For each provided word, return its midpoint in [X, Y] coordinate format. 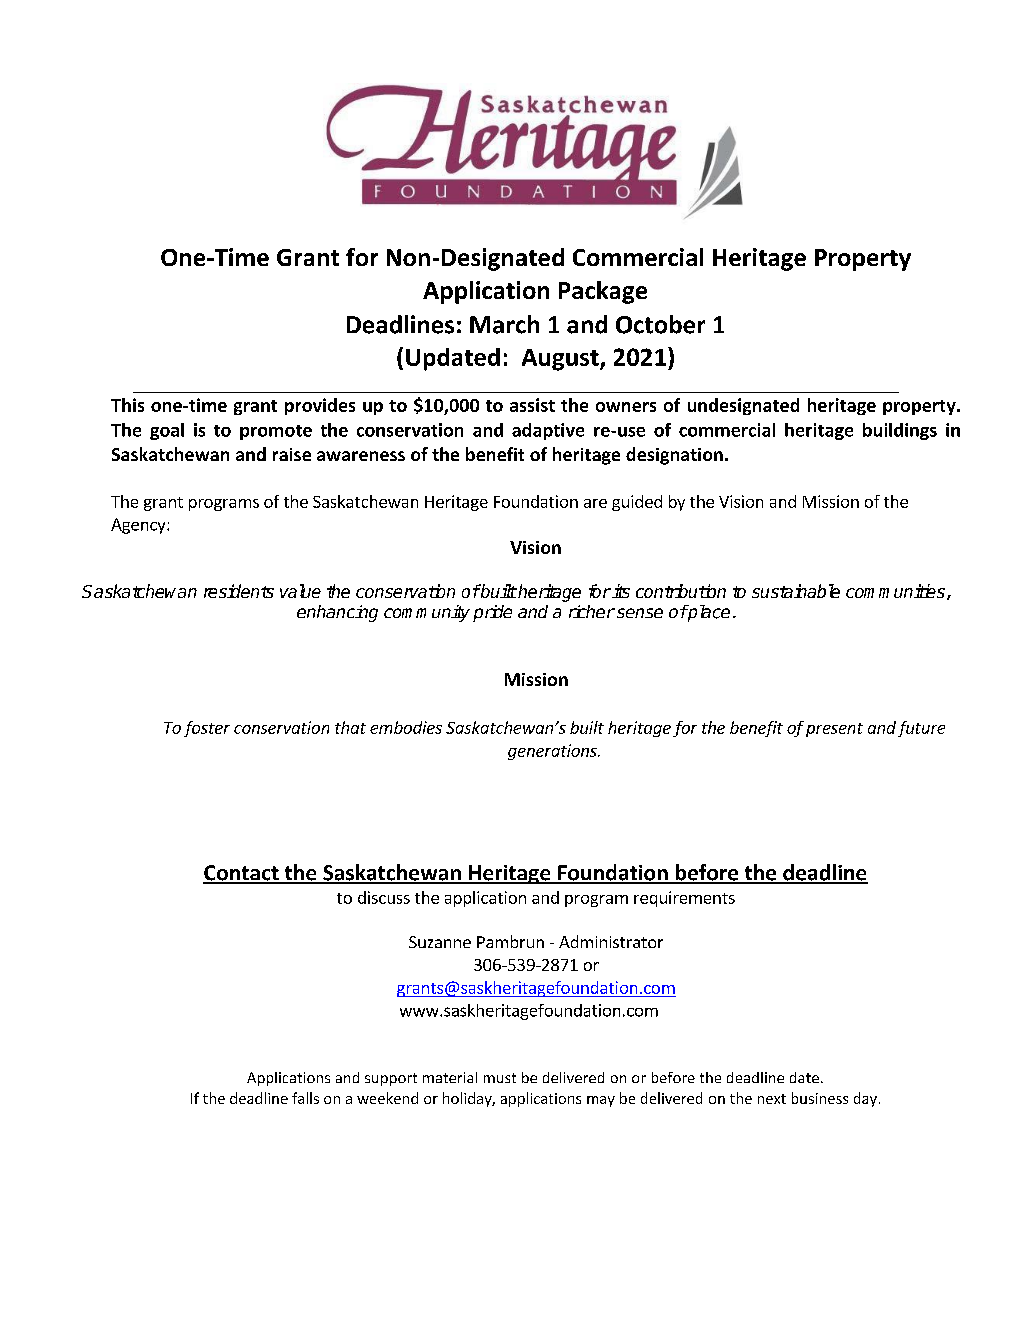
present [834, 730]
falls [305, 1098]
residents [239, 591]
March [504, 324]
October [660, 324]
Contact [242, 874]
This [127, 405]
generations [553, 752]
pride [492, 613]
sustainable [796, 591]
